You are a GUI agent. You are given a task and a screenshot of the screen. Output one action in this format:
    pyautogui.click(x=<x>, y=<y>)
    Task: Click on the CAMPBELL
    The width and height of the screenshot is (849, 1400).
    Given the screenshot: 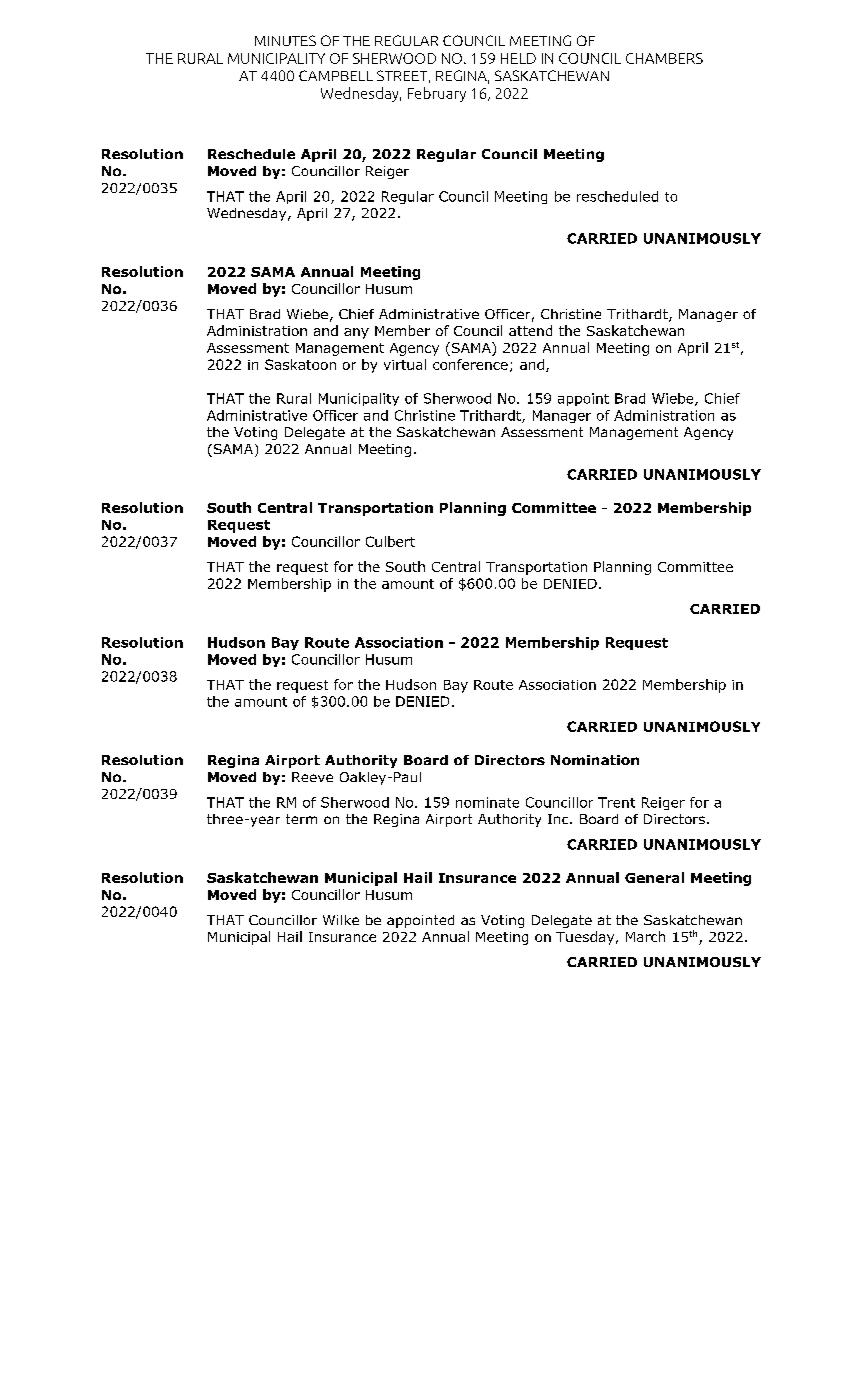 What is the action you would take?
    pyautogui.click(x=336, y=75)
